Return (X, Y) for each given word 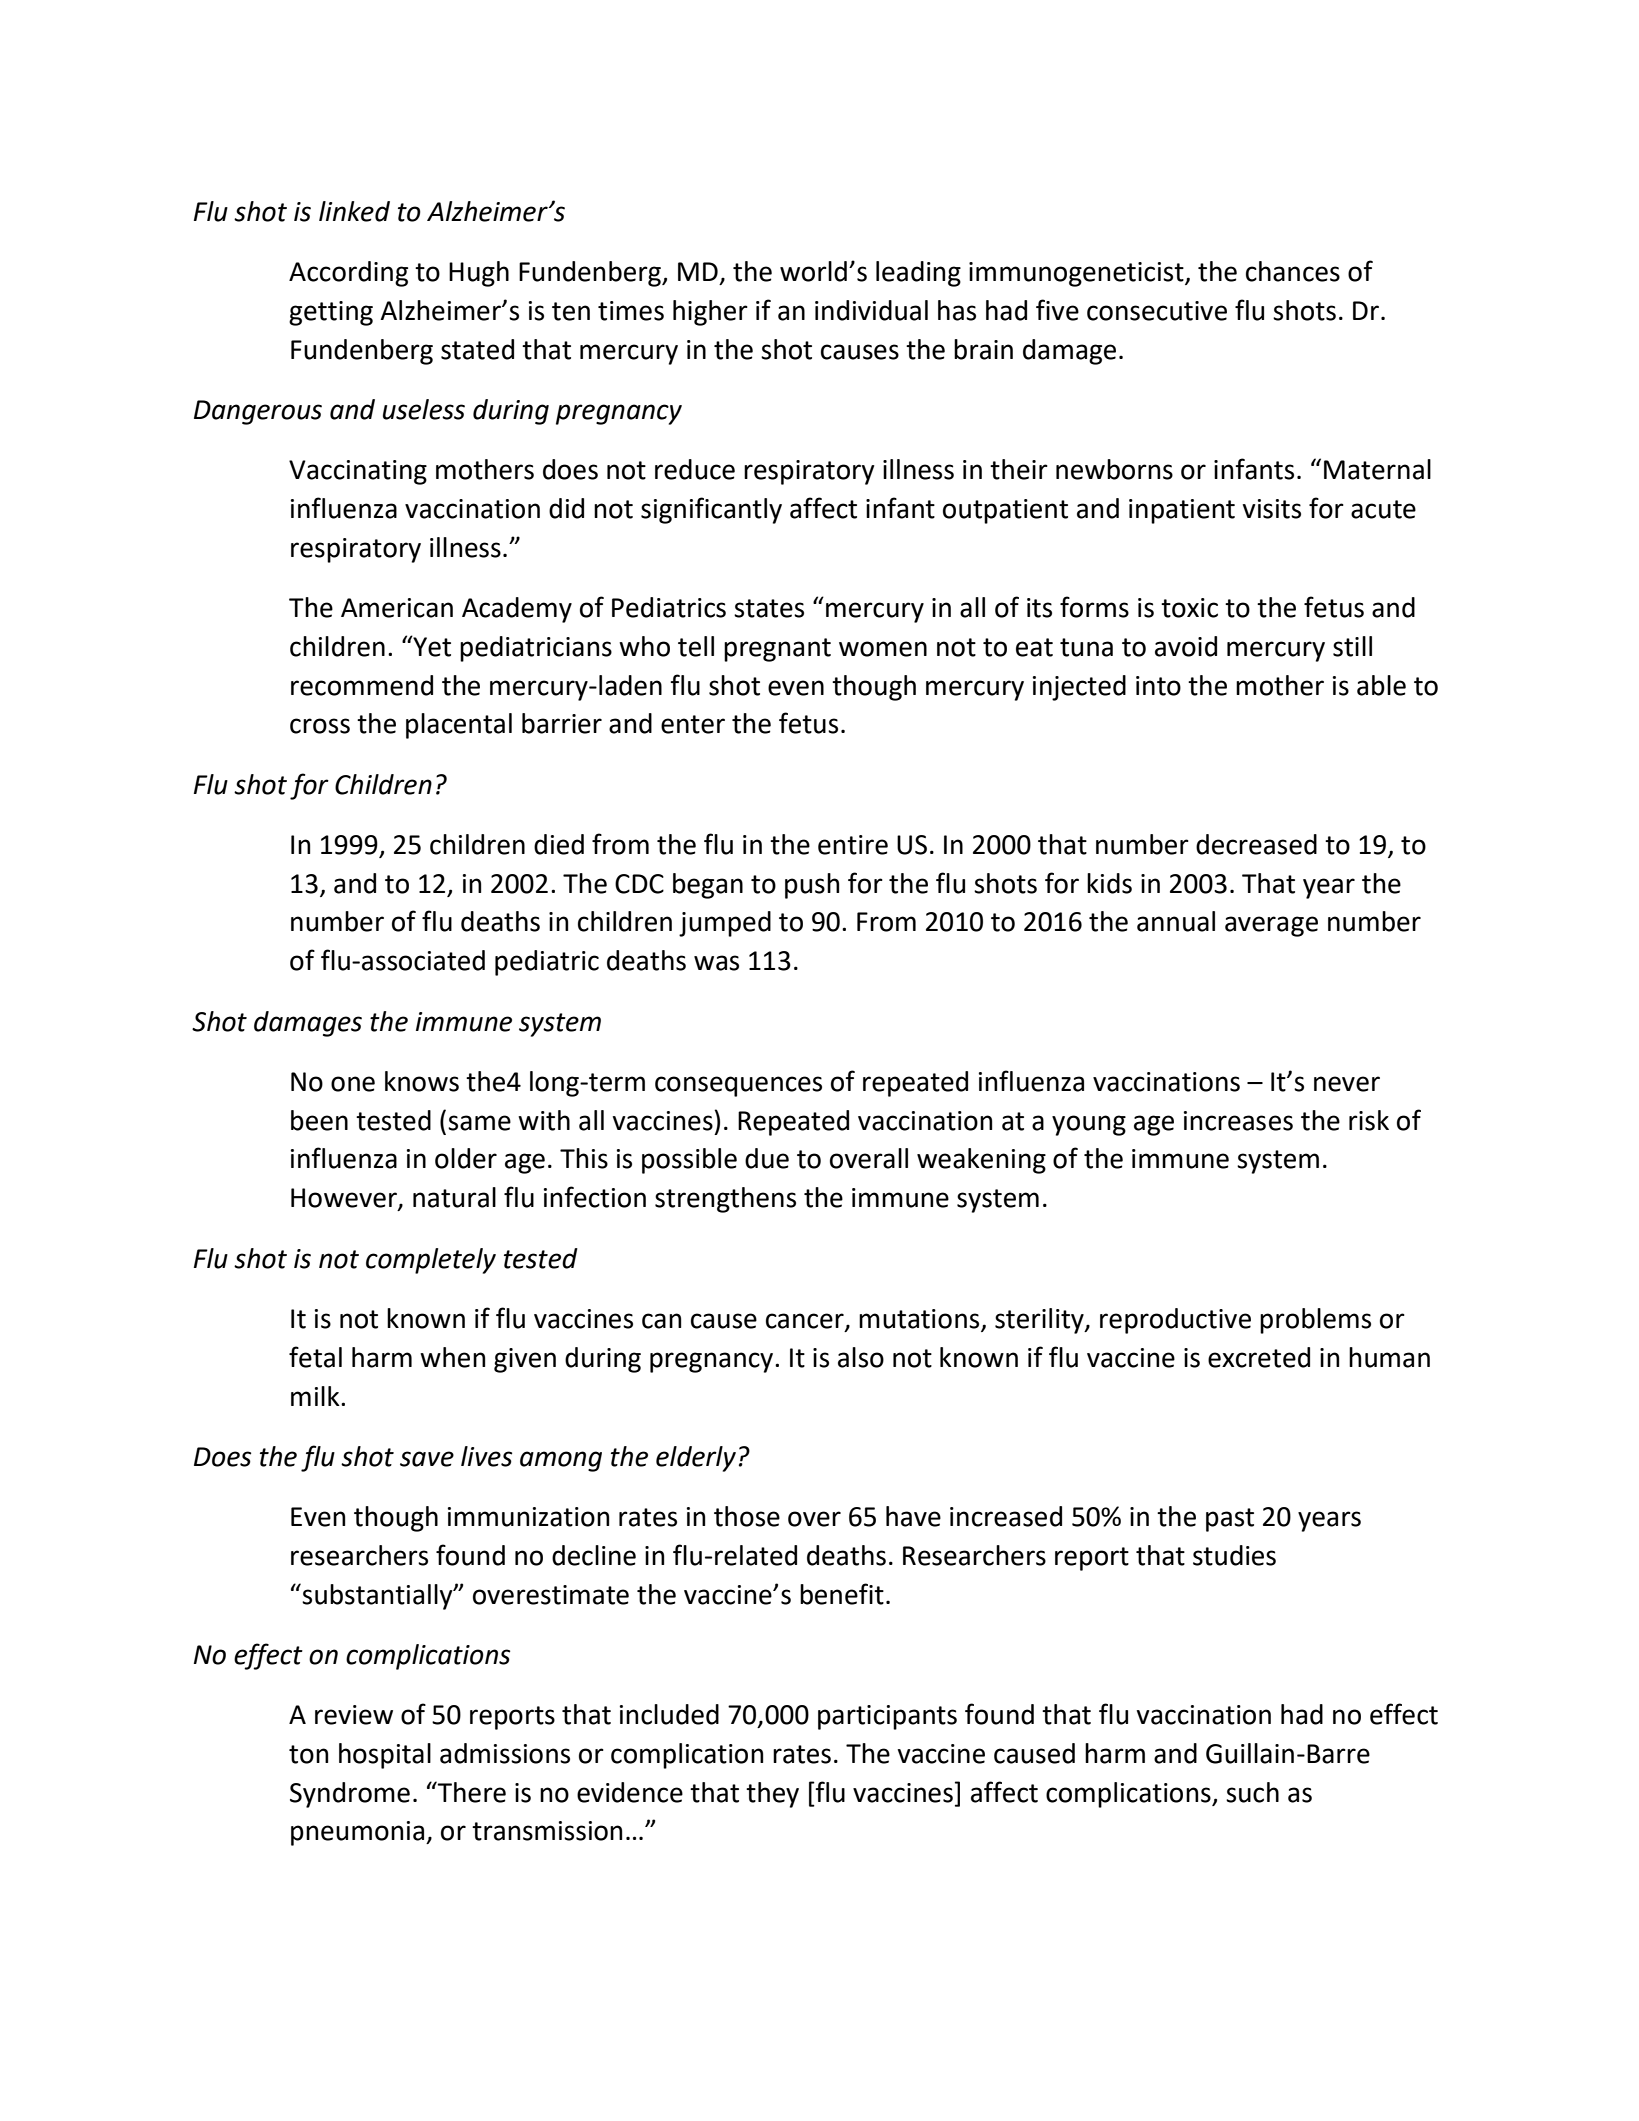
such (1252, 1792)
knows (422, 1081)
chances (1293, 271)
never (1347, 1084)
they (772, 1795)
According (348, 274)
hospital (385, 1756)
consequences (738, 1086)
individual (871, 310)
